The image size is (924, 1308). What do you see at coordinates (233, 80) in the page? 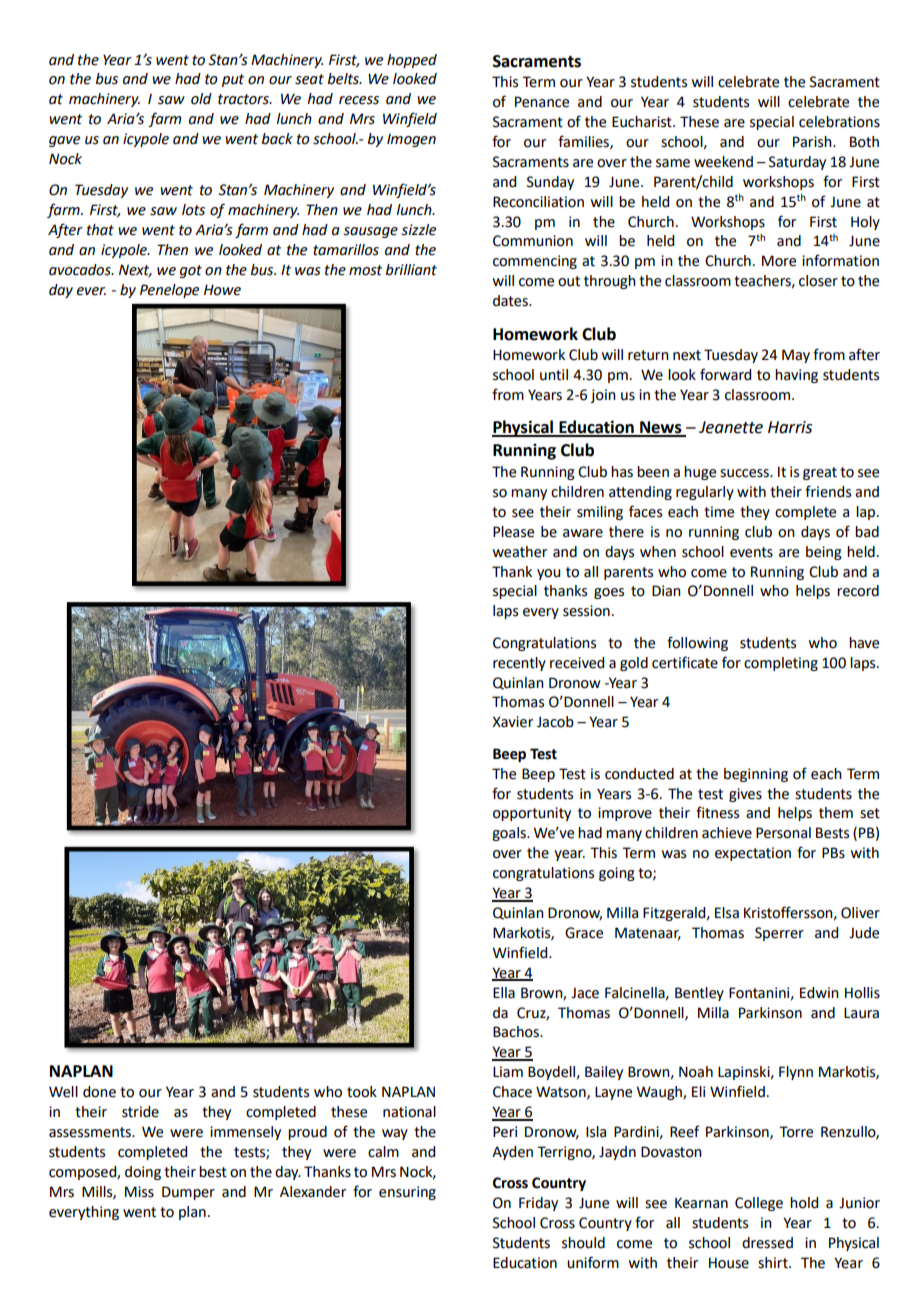
I see `put` at bounding box center [233, 80].
